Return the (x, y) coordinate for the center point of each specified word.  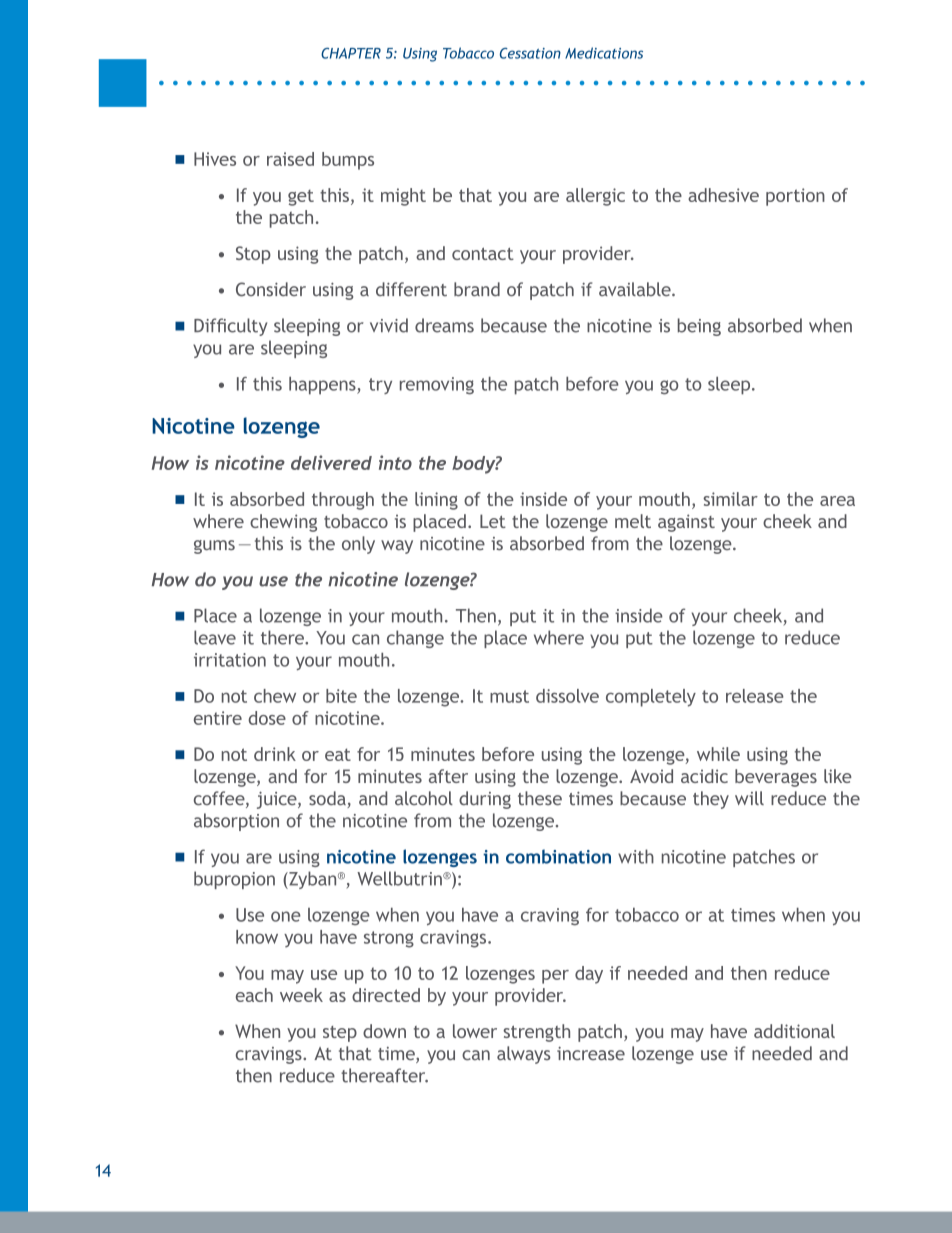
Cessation (530, 53)
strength (536, 1033)
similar (730, 499)
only (358, 545)
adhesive (723, 195)
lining (436, 501)
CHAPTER (351, 53)
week (301, 995)
